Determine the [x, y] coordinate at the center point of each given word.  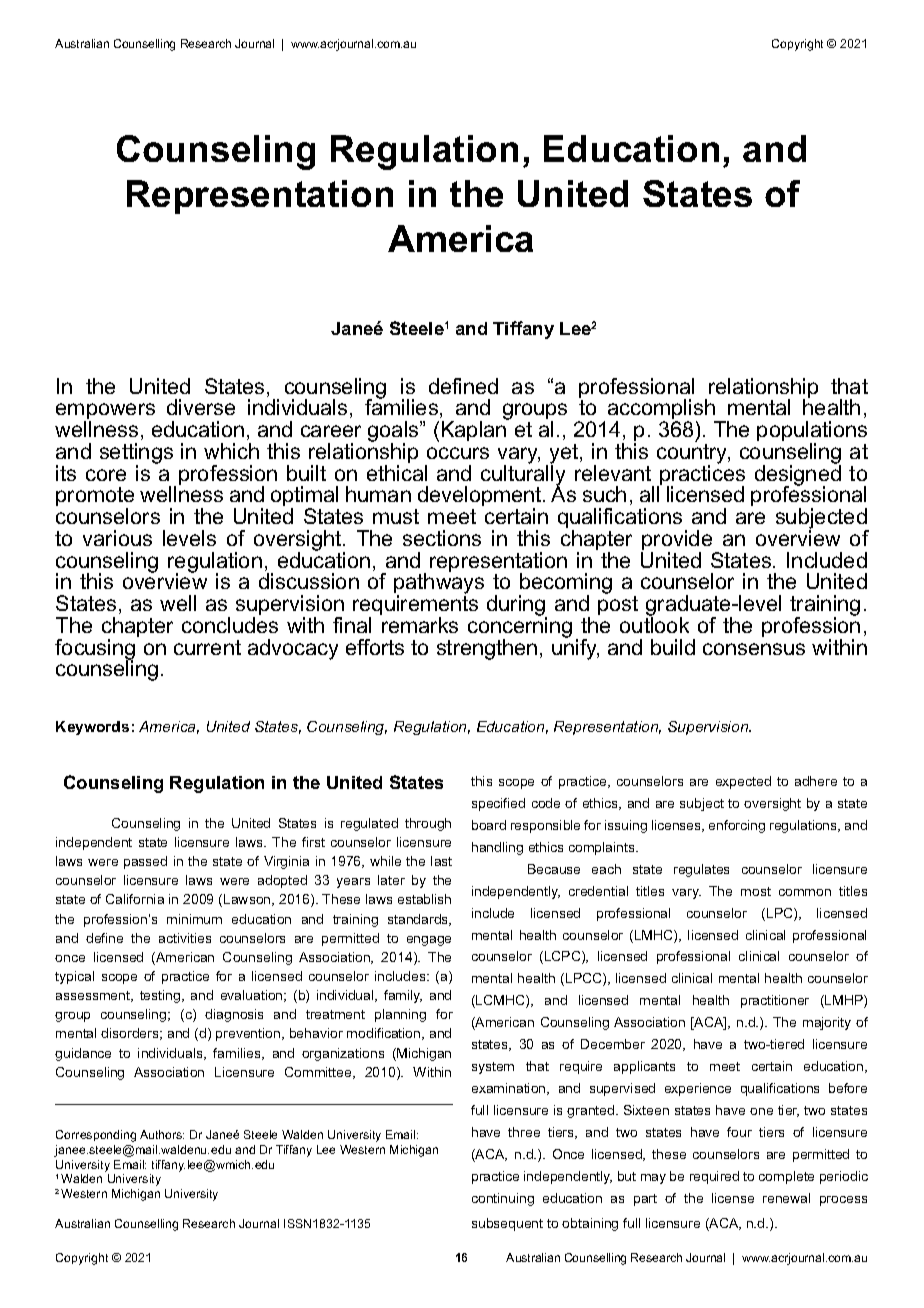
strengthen [487, 649]
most [756, 891]
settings [136, 454]
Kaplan [475, 430]
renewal [786, 1198]
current [207, 647]
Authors [162, 1134]
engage [429, 941]
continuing [503, 1199]
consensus [754, 649]
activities [185, 938]
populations [812, 432]
